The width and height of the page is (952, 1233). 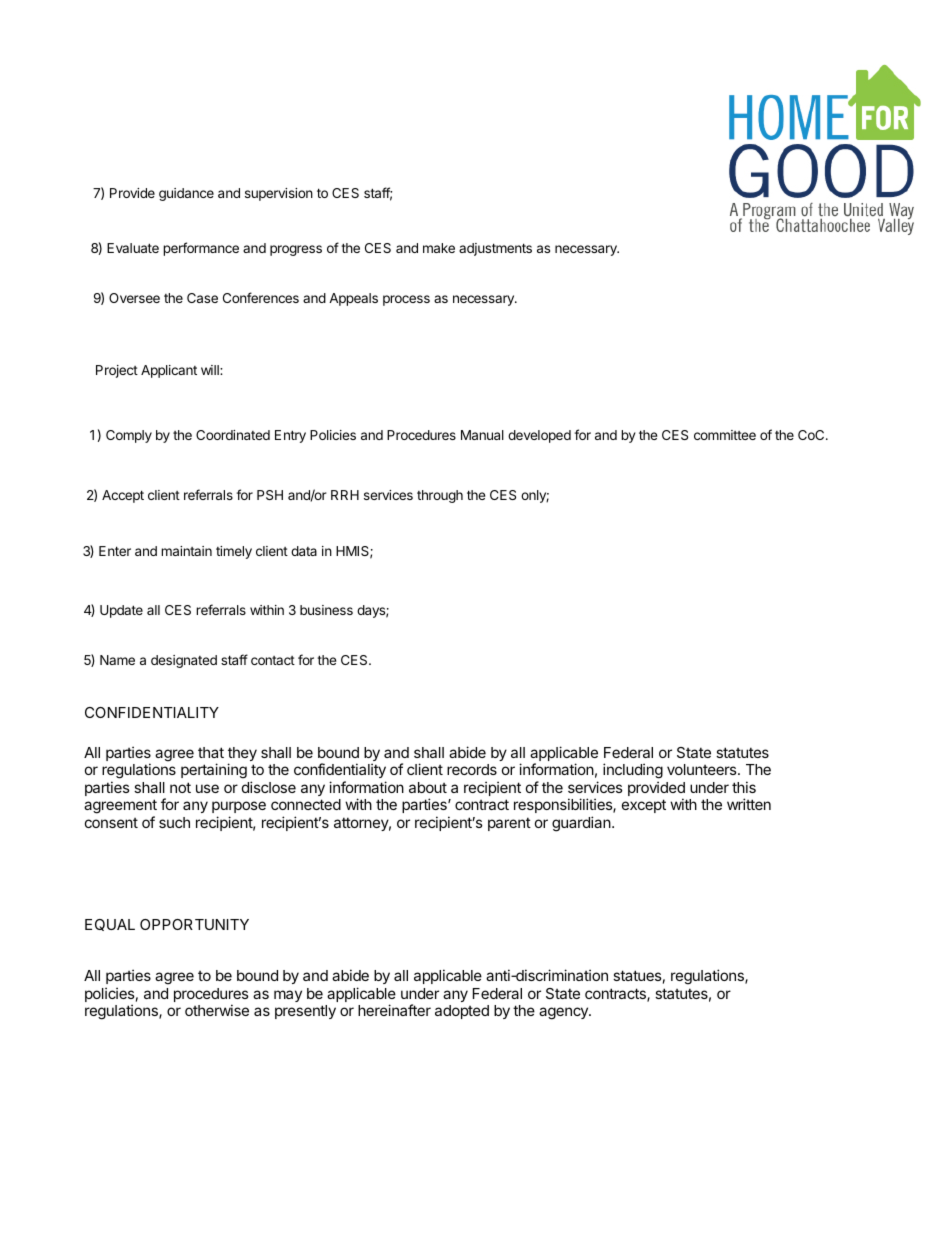 What do you see at coordinates (186, 194) in the page?
I see `guidance` at bounding box center [186, 194].
